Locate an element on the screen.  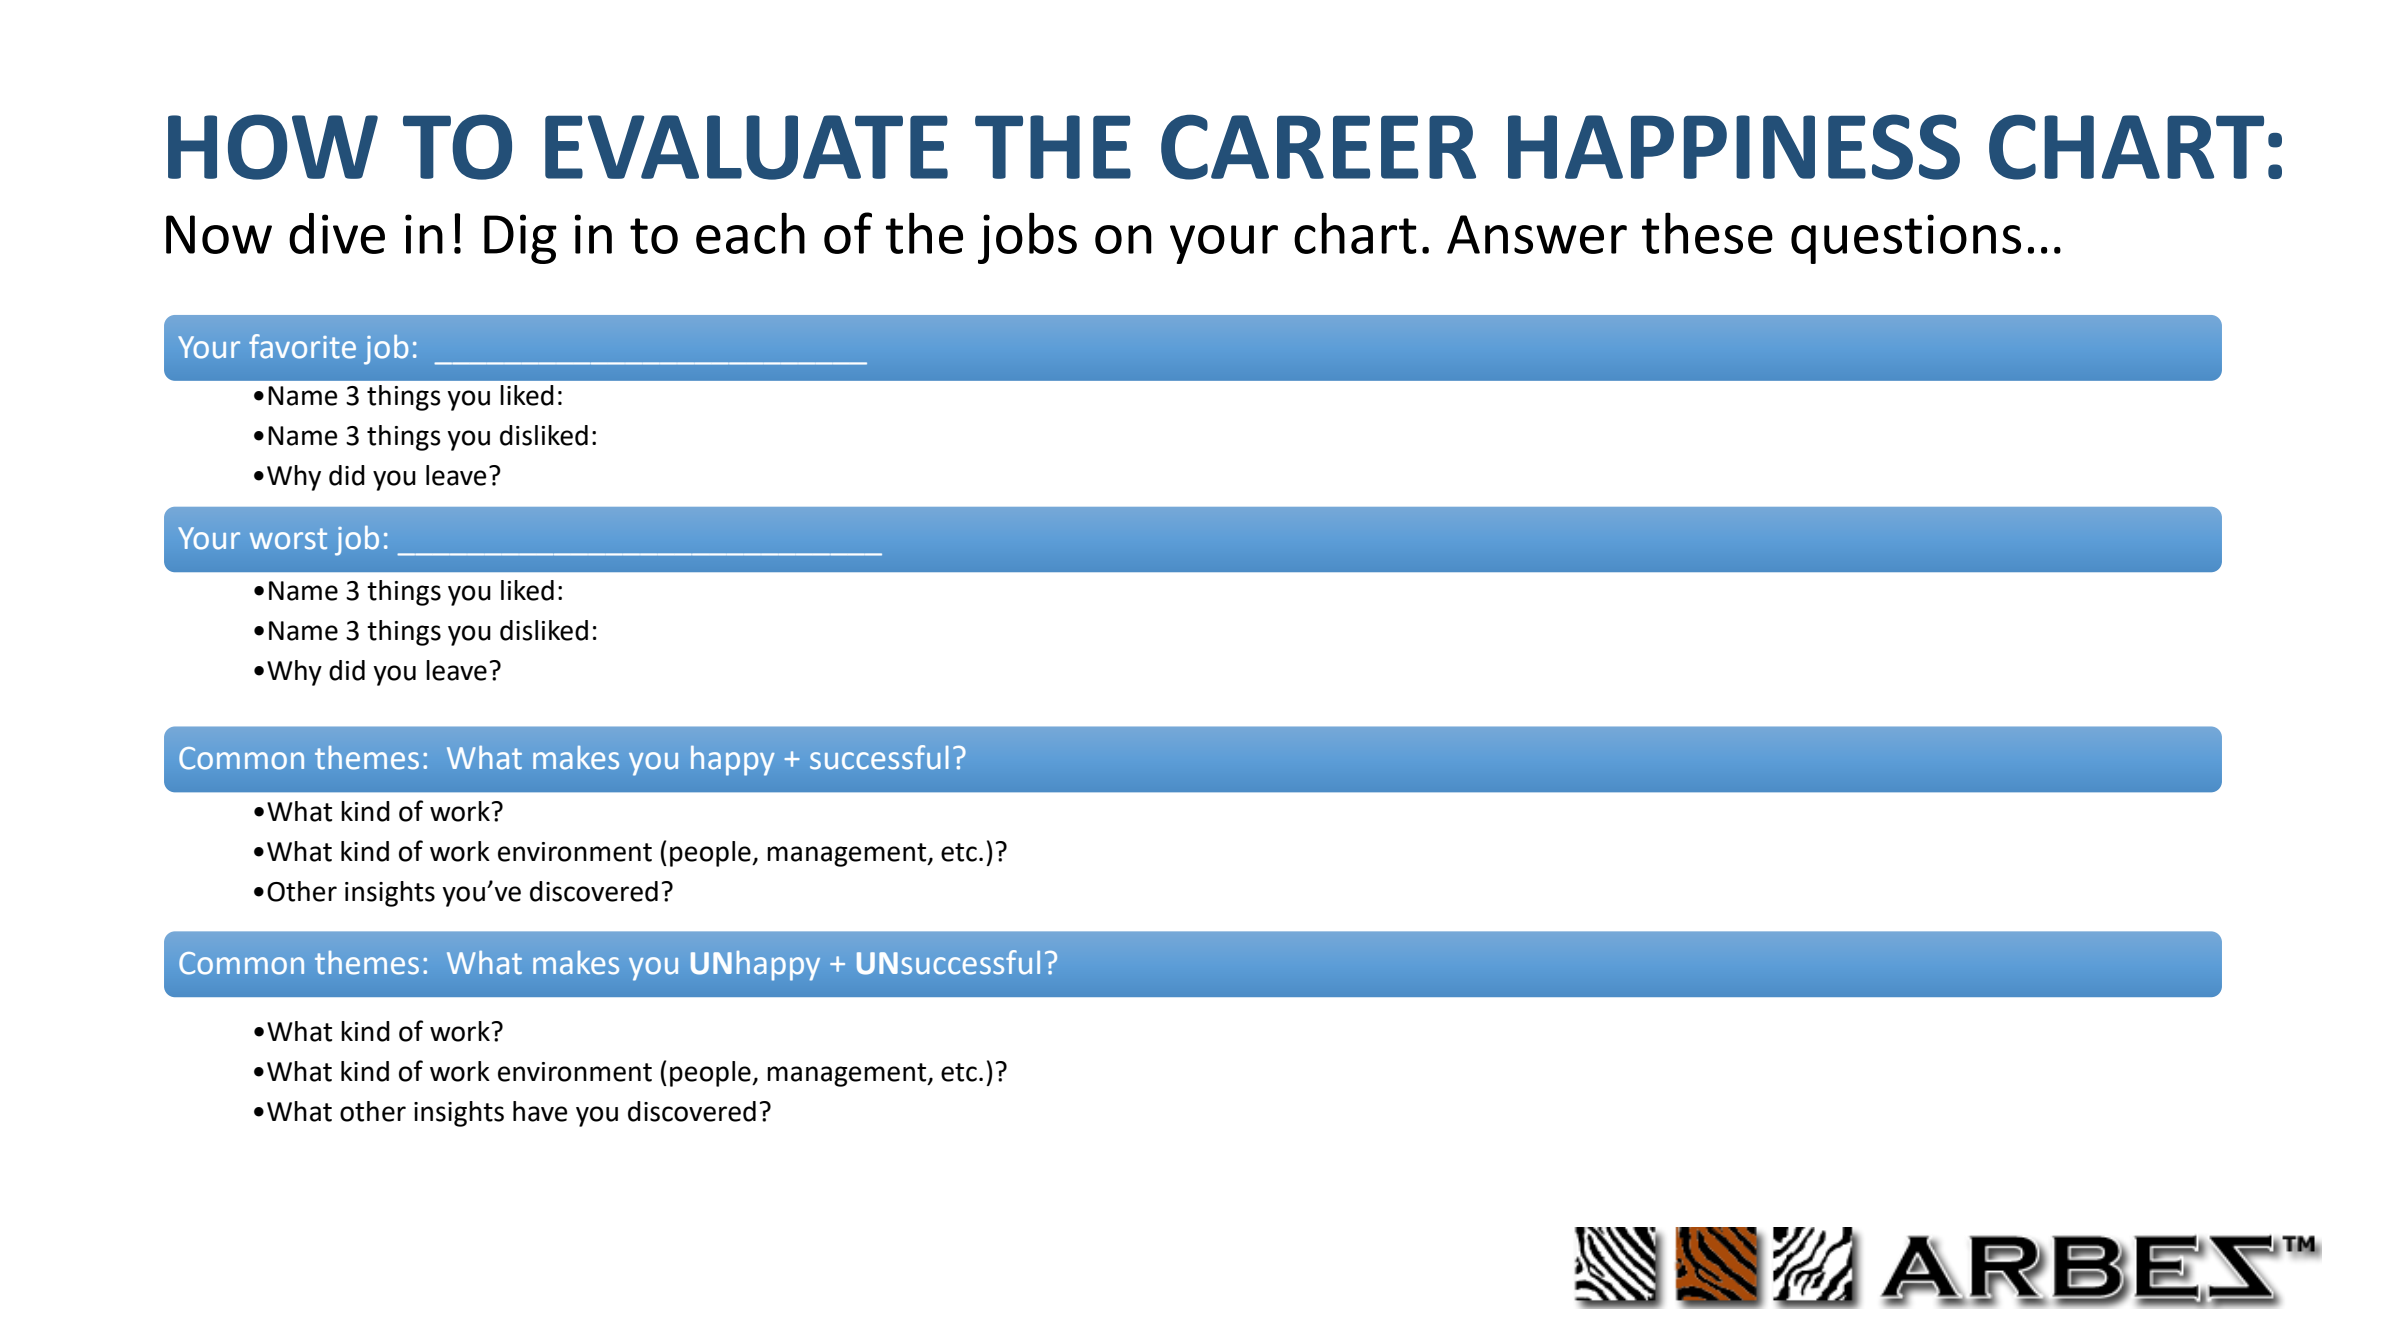
favorite is located at coordinates (302, 346).
